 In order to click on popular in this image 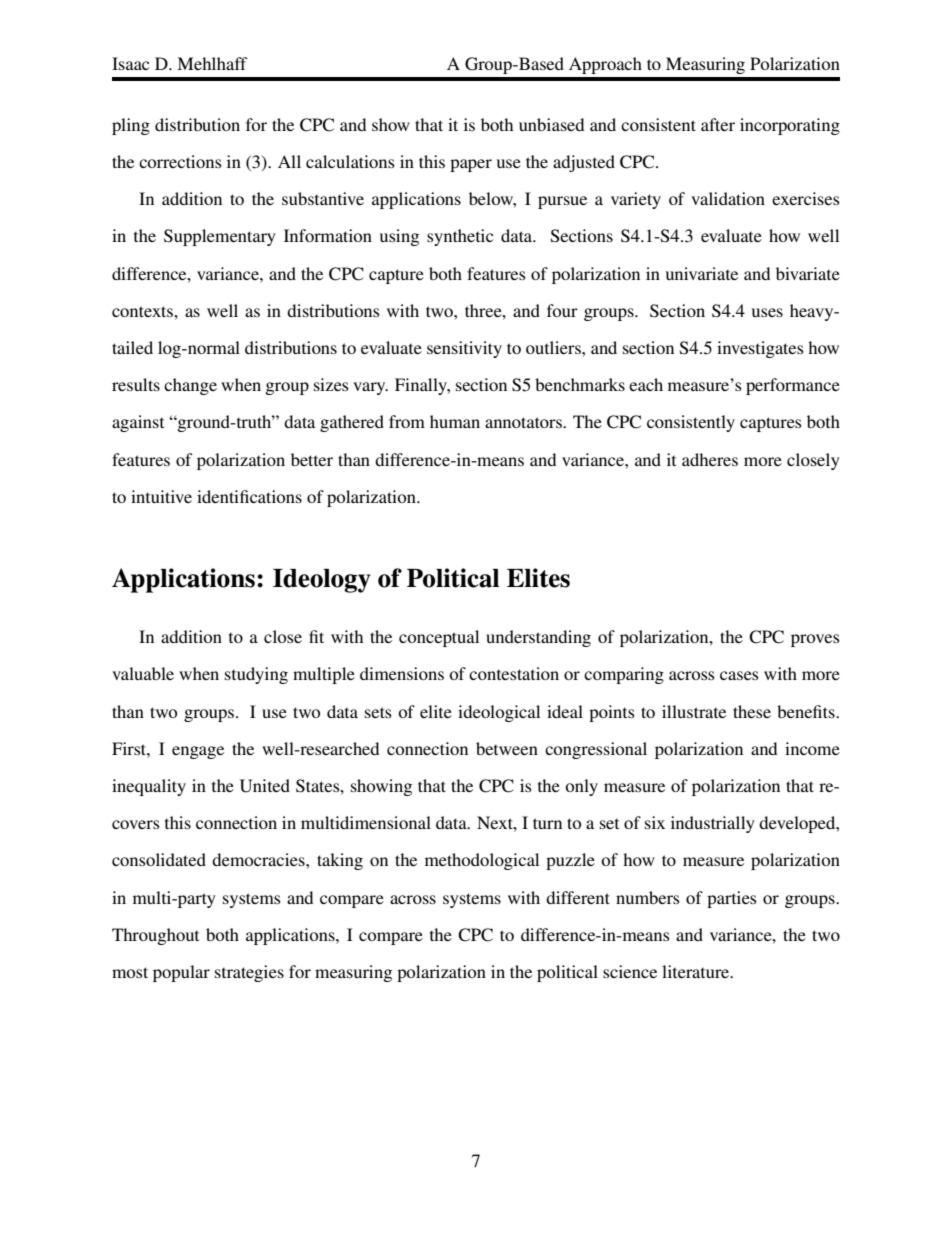, I will do `click(181, 973)`.
